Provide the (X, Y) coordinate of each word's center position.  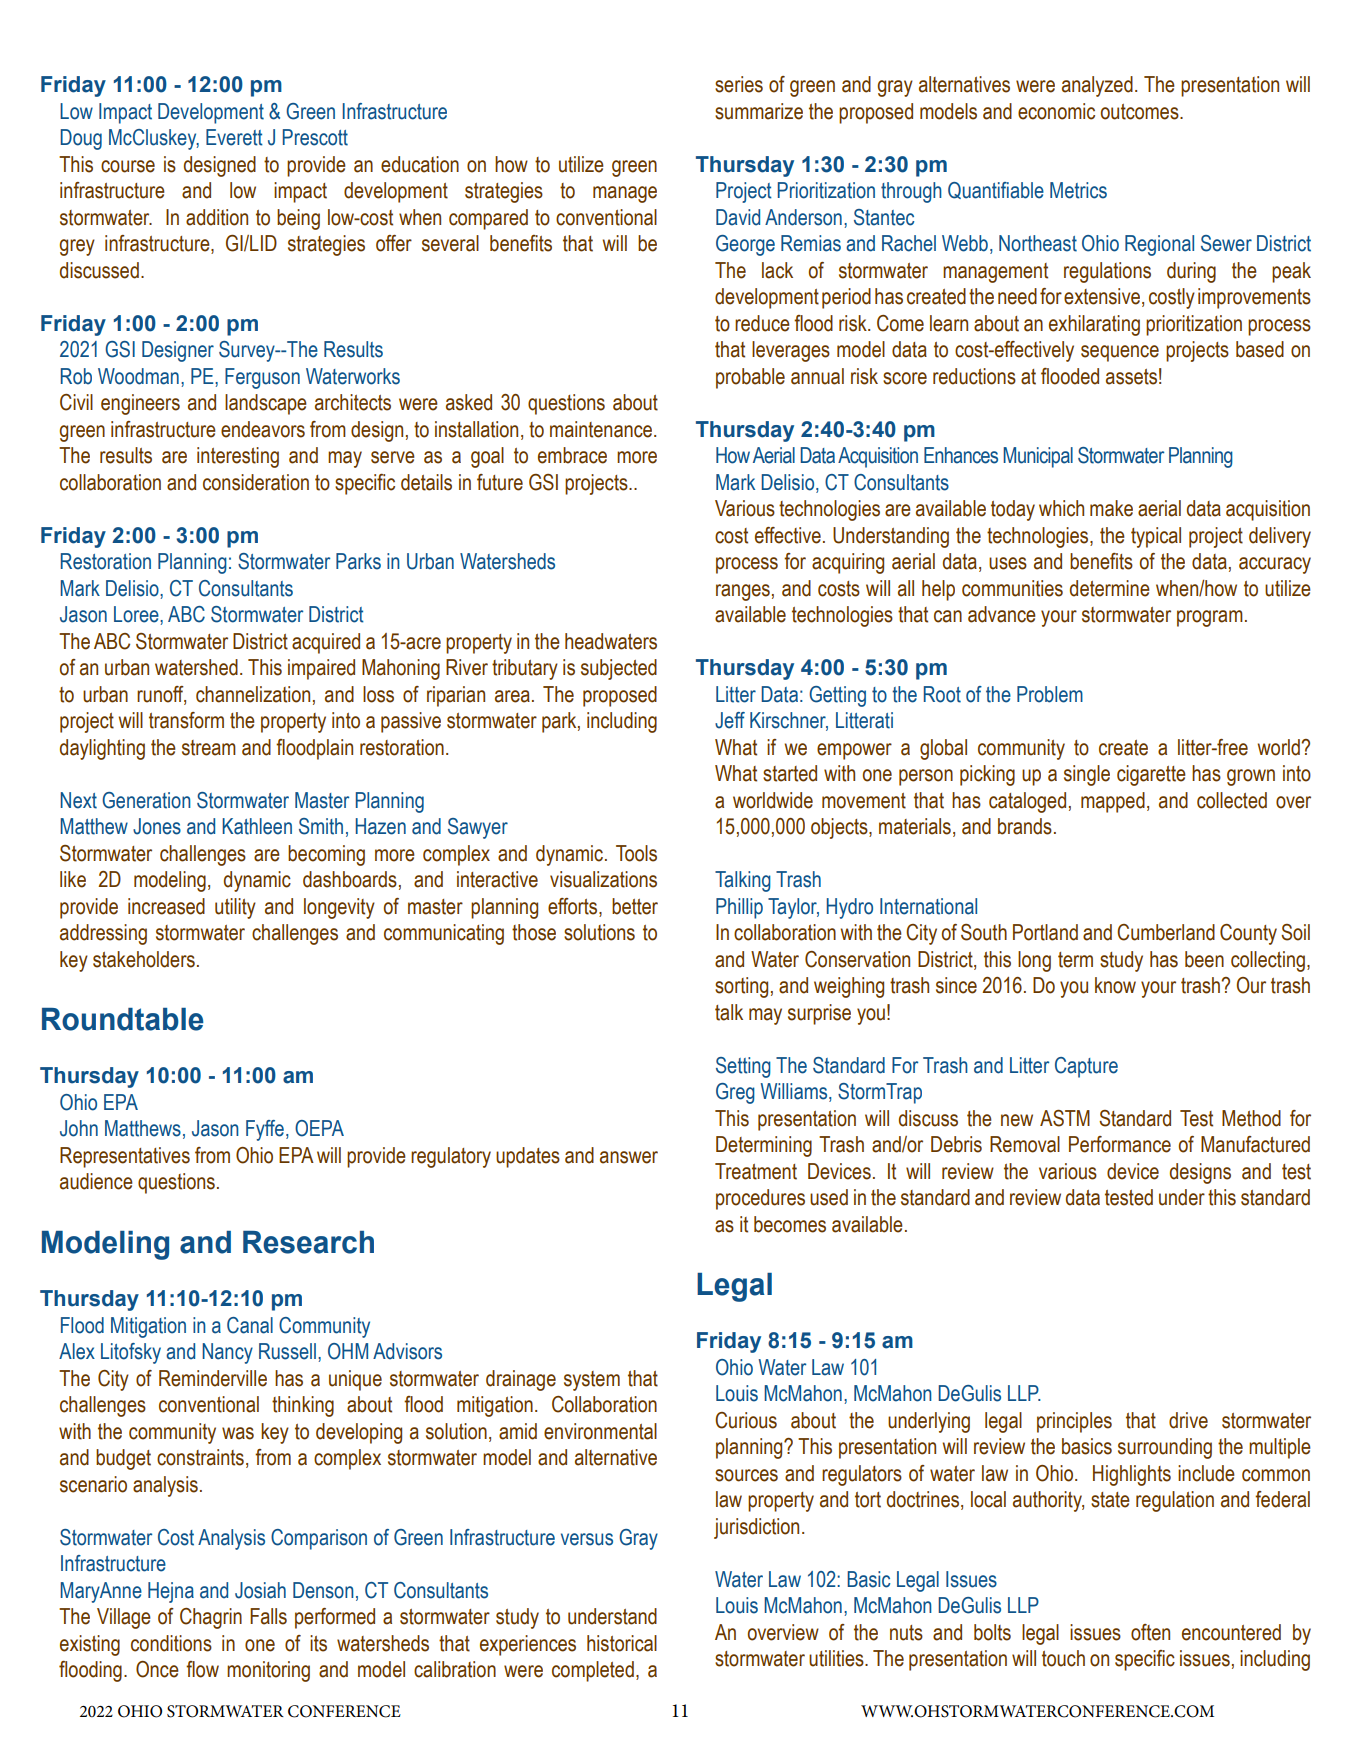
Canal (250, 1325)
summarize (759, 111)
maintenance (602, 429)
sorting (741, 987)
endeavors (263, 429)
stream (209, 748)
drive (1188, 1420)
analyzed (1097, 86)
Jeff (730, 720)
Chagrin (211, 1618)
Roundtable (123, 1019)
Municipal (1038, 457)
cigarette (1151, 775)
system (592, 1381)
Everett (234, 137)
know (1115, 985)
